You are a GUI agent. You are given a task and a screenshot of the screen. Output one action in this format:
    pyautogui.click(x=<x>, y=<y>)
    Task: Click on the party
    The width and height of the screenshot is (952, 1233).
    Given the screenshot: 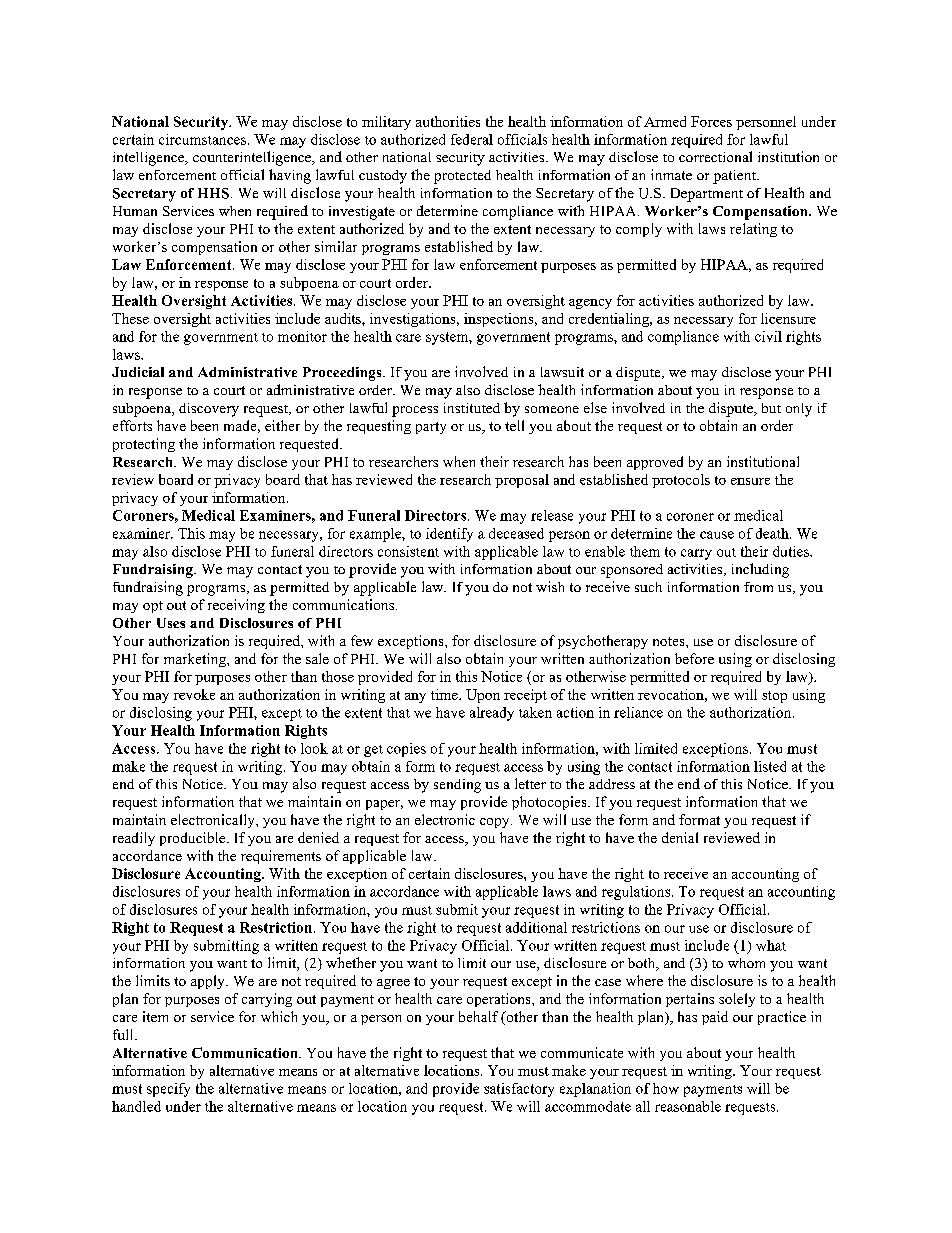 What is the action you would take?
    pyautogui.click(x=431, y=428)
